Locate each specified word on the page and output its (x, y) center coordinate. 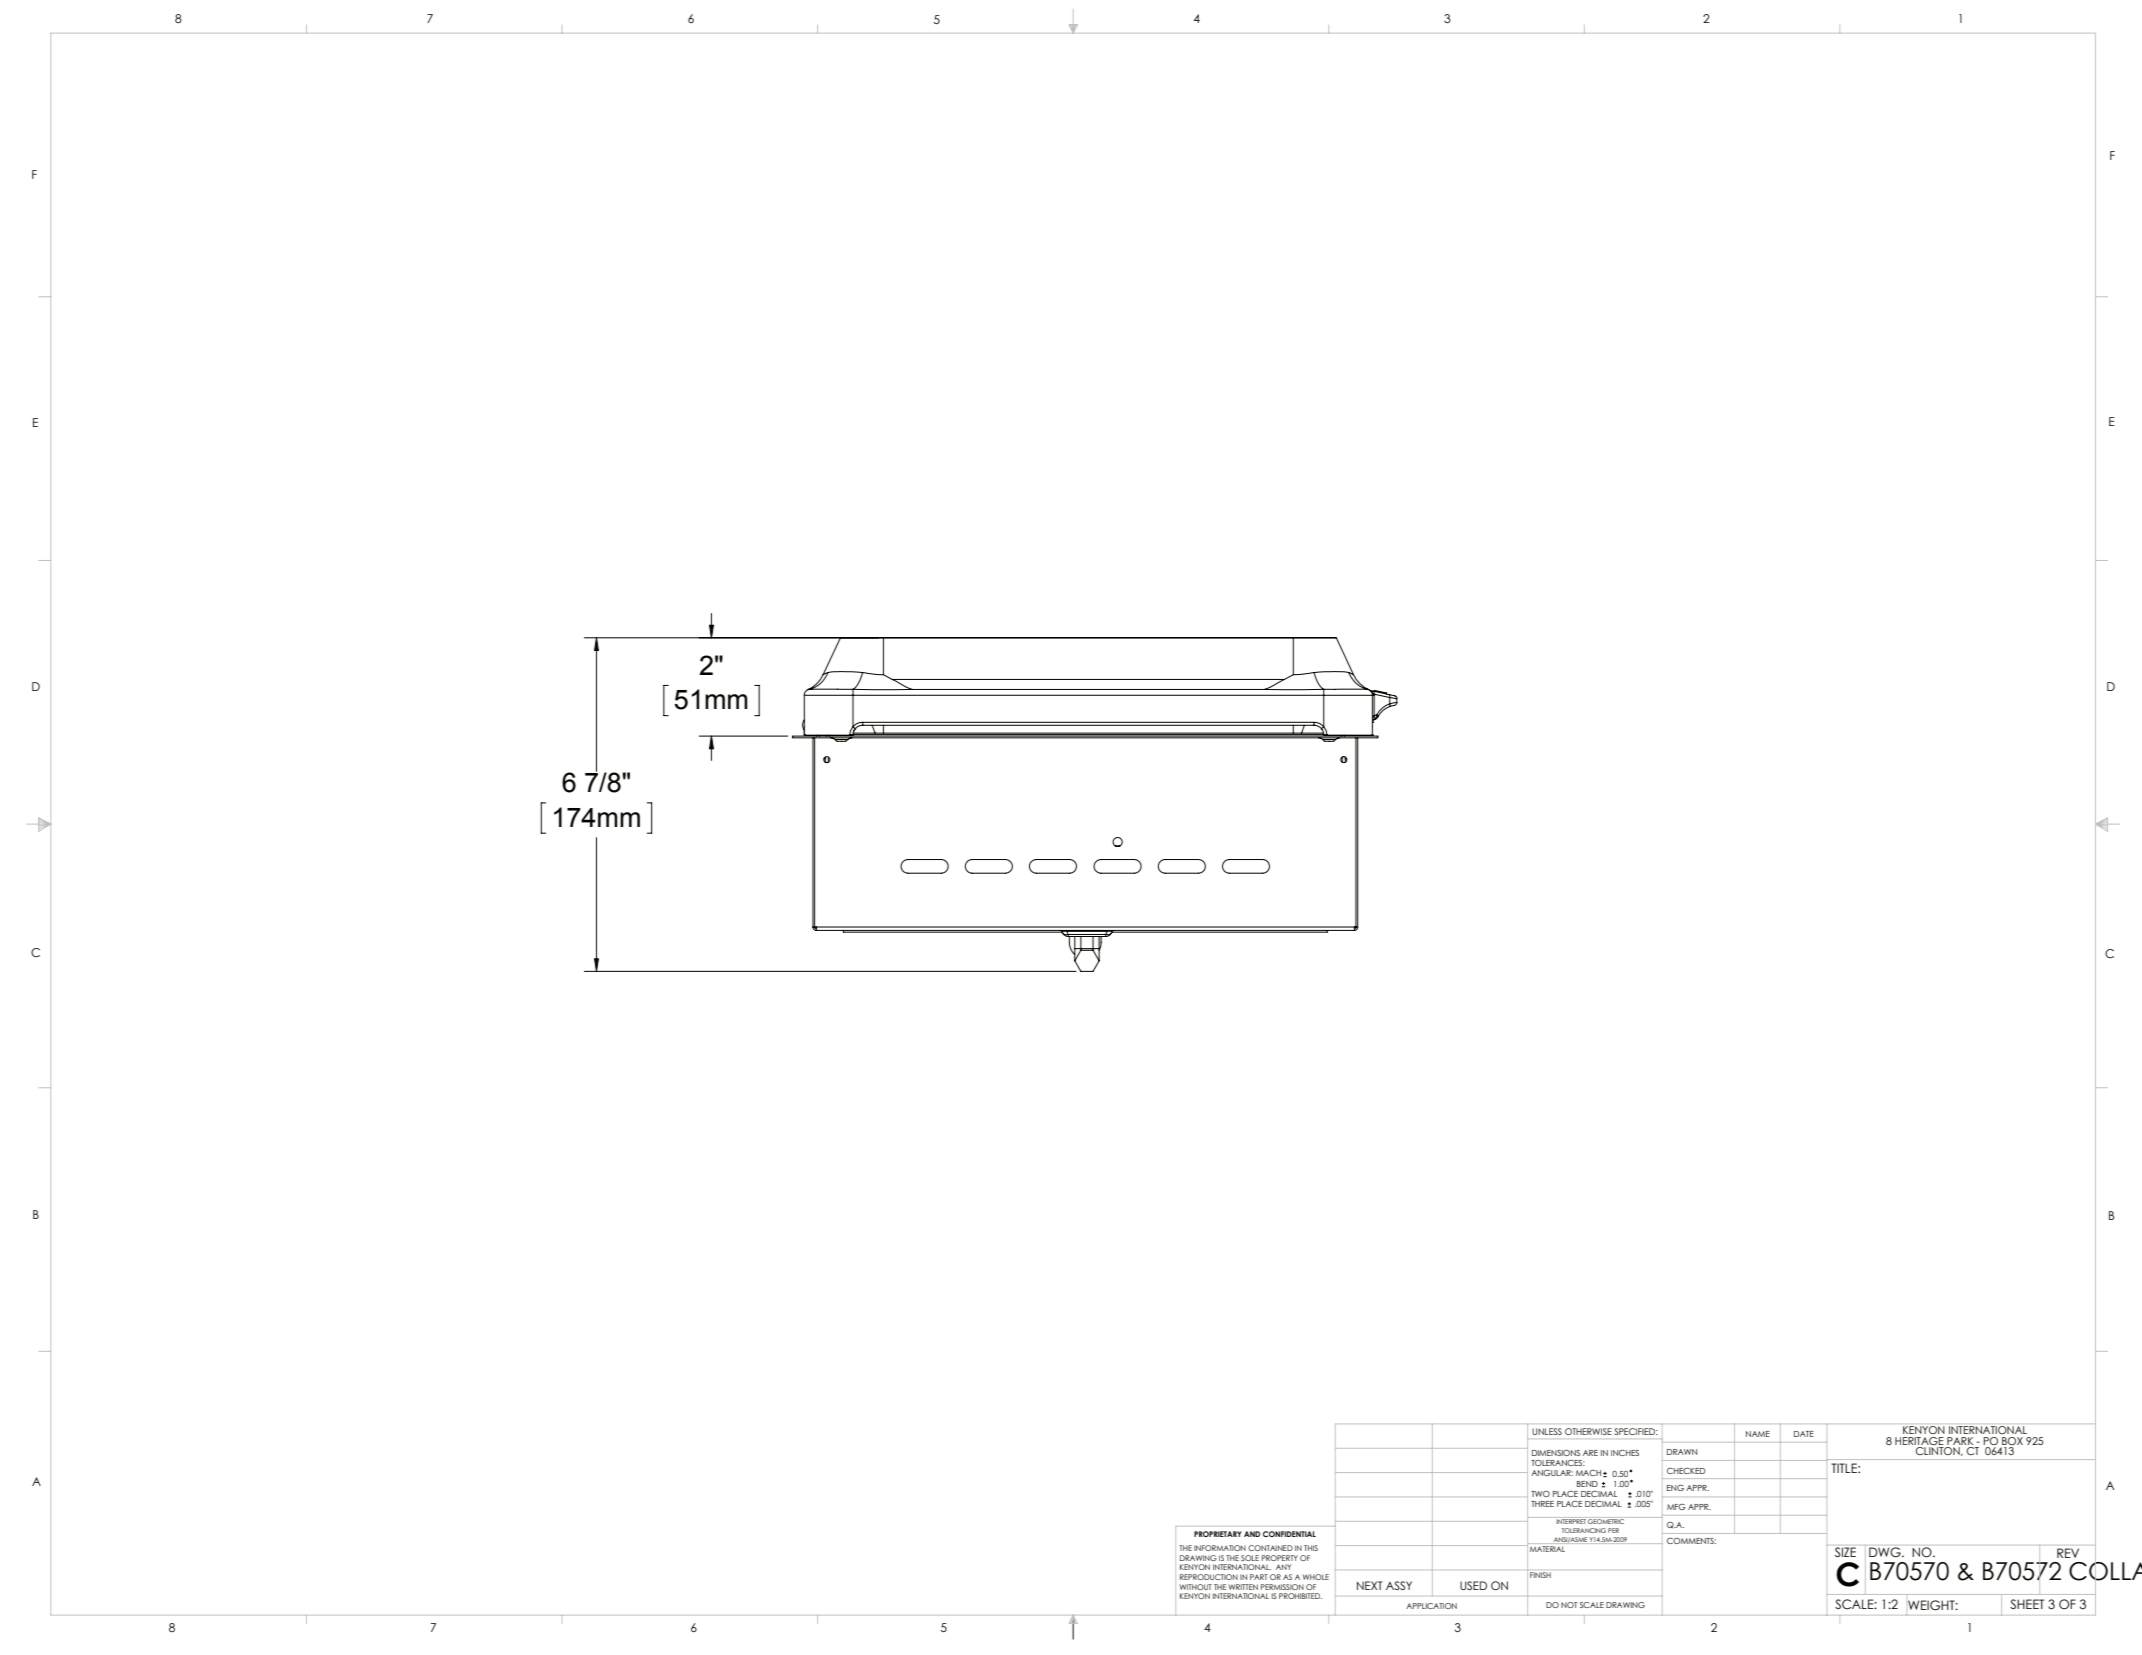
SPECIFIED (1636, 1431)
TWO (1540, 1494)
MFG (1676, 1507)
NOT (1569, 1605)
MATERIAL (1547, 1549)
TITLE (1845, 1468)
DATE (1804, 1434)
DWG (1886, 1552)
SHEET (2027, 1604)
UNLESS (1547, 1431)
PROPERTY (1280, 1558)
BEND (1587, 1484)
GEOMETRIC (1607, 1520)
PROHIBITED (1300, 1596)
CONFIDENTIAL (1289, 1534)
